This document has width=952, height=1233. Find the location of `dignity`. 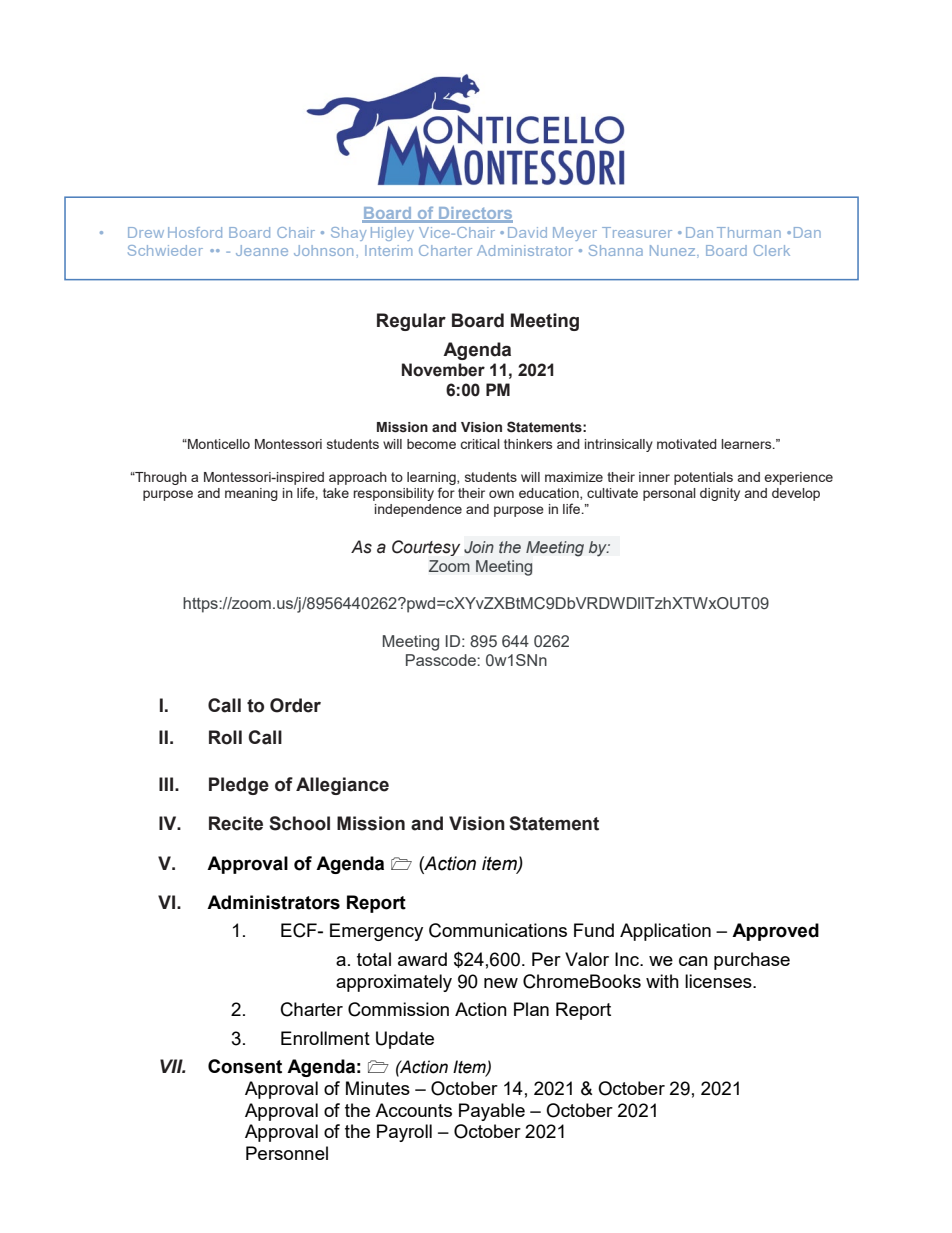

dignity is located at coordinates (720, 494).
